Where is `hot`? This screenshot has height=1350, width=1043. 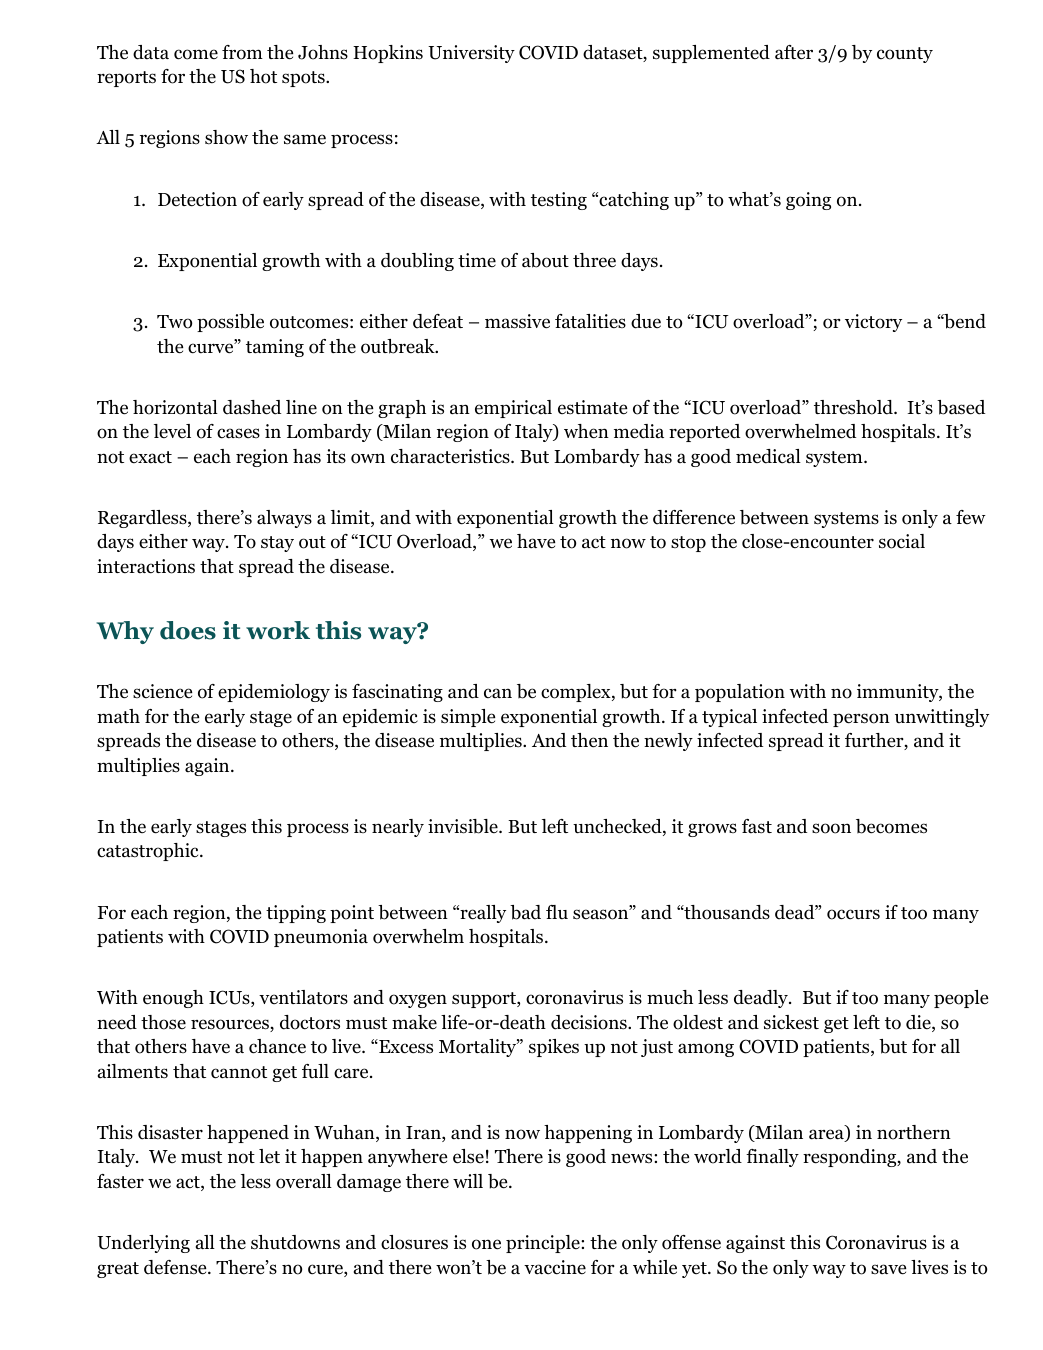
hot is located at coordinates (263, 76).
